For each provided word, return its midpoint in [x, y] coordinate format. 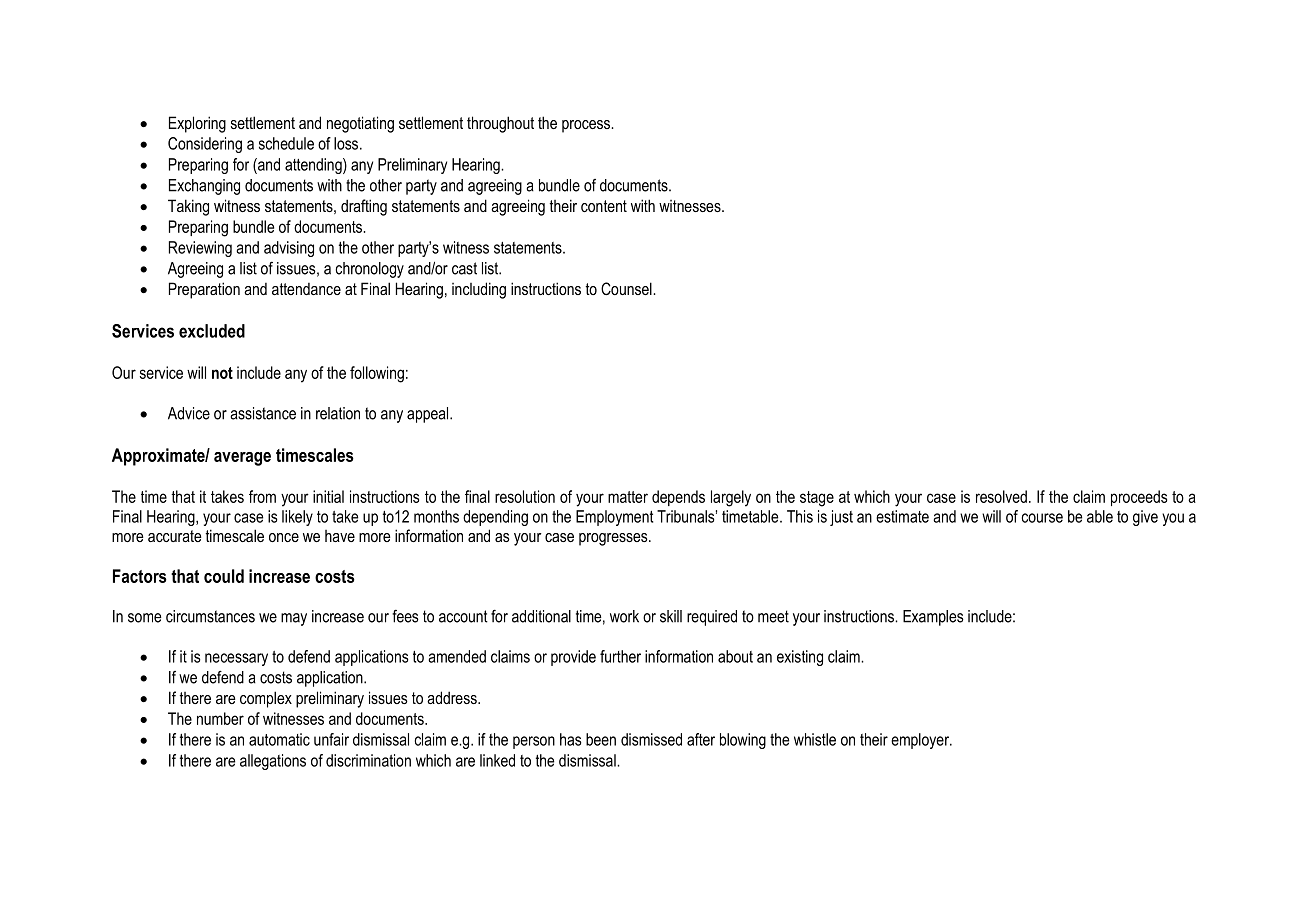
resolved [1001, 496]
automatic [279, 739]
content [604, 206]
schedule [286, 143]
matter [628, 497]
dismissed [651, 739]
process [587, 126]
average [242, 459]
